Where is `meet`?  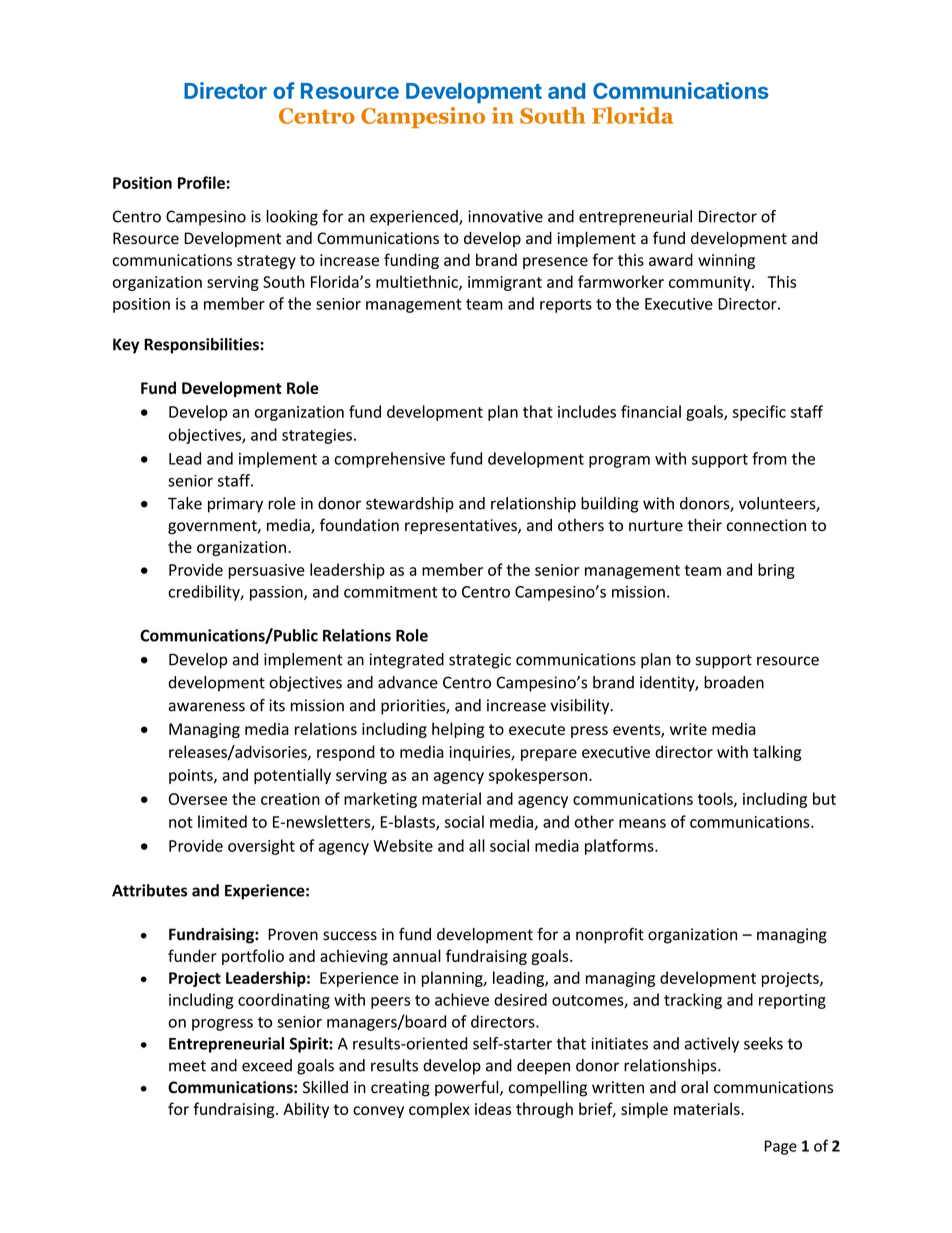 meet is located at coordinates (187, 1066).
